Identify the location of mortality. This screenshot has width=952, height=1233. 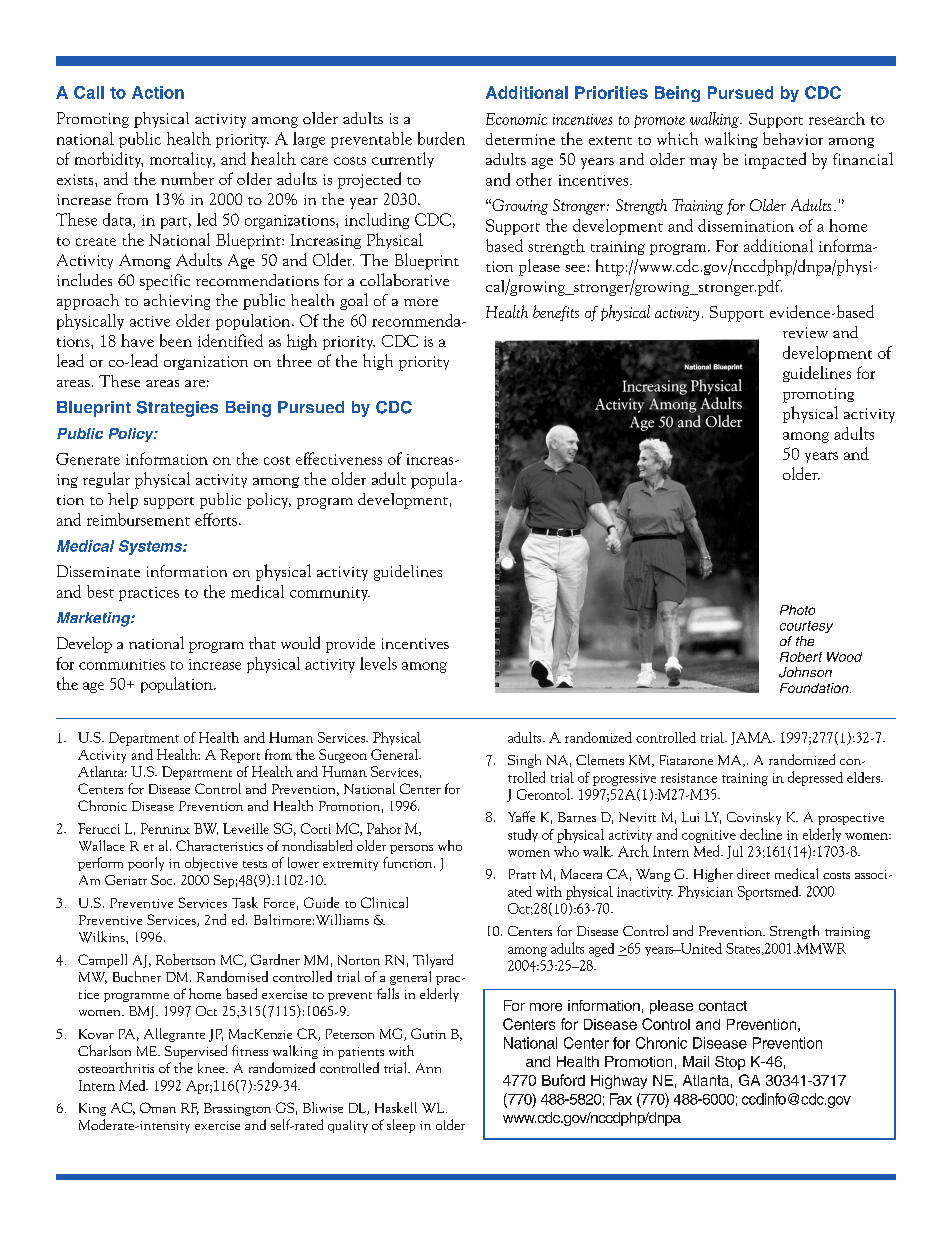
(182, 160).
